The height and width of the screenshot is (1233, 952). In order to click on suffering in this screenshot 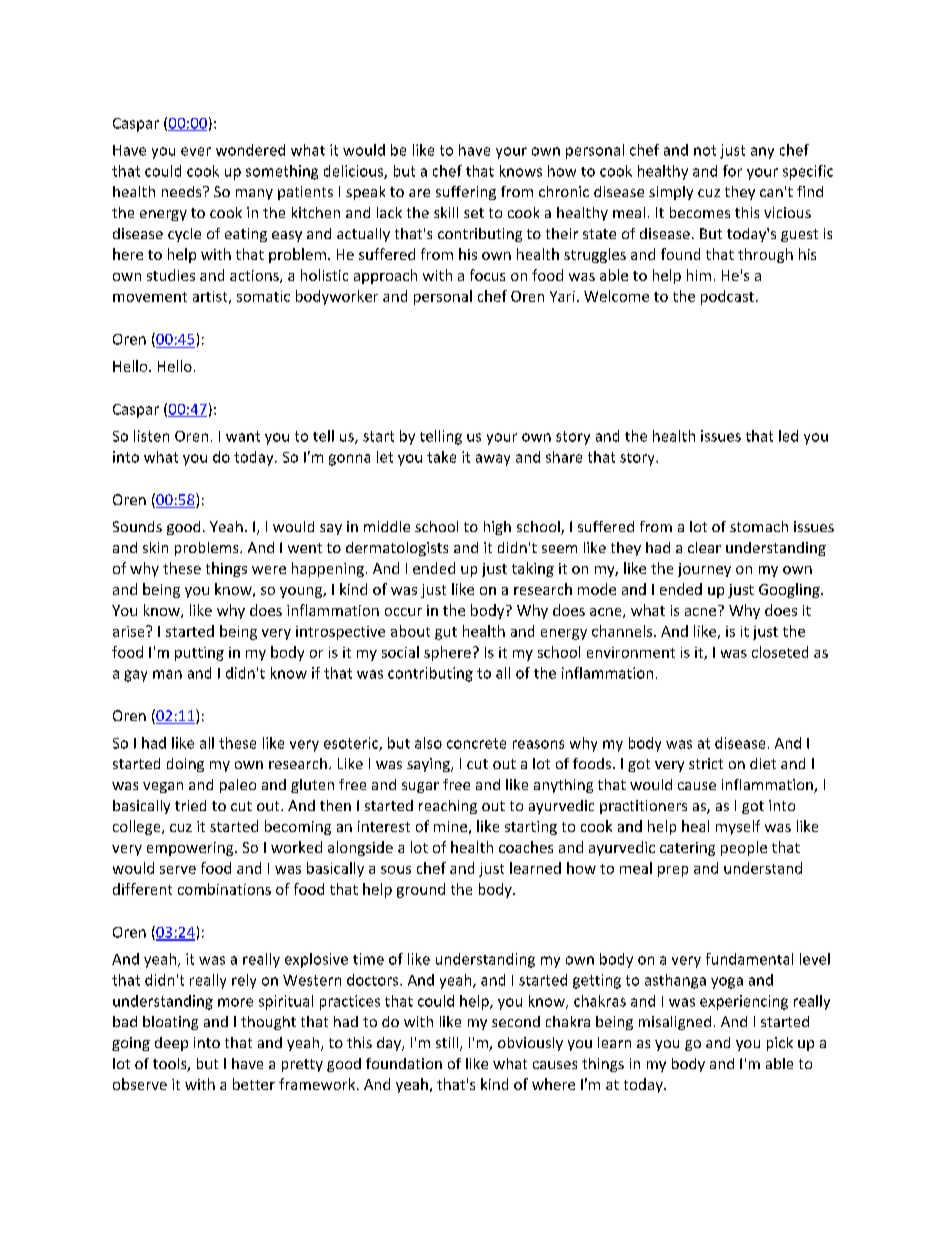, I will do `click(466, 193)`.
